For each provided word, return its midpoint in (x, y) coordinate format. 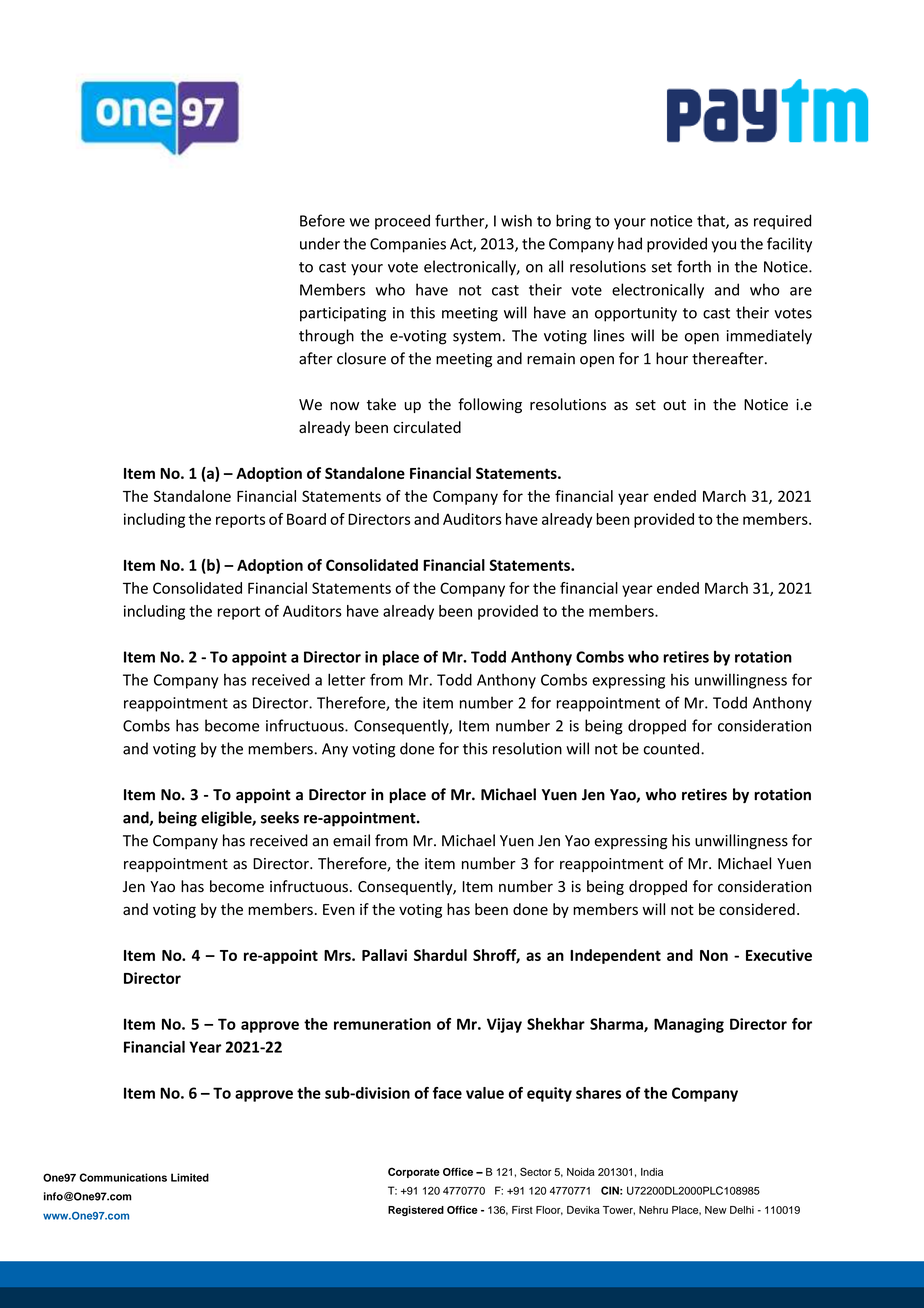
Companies (408, 245)
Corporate (414, 1172)
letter (347, 679)
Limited (190, 1177)
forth (694, 266)
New (716, 1210)
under (320, 243)
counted (671, 748)
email (351, 840)
